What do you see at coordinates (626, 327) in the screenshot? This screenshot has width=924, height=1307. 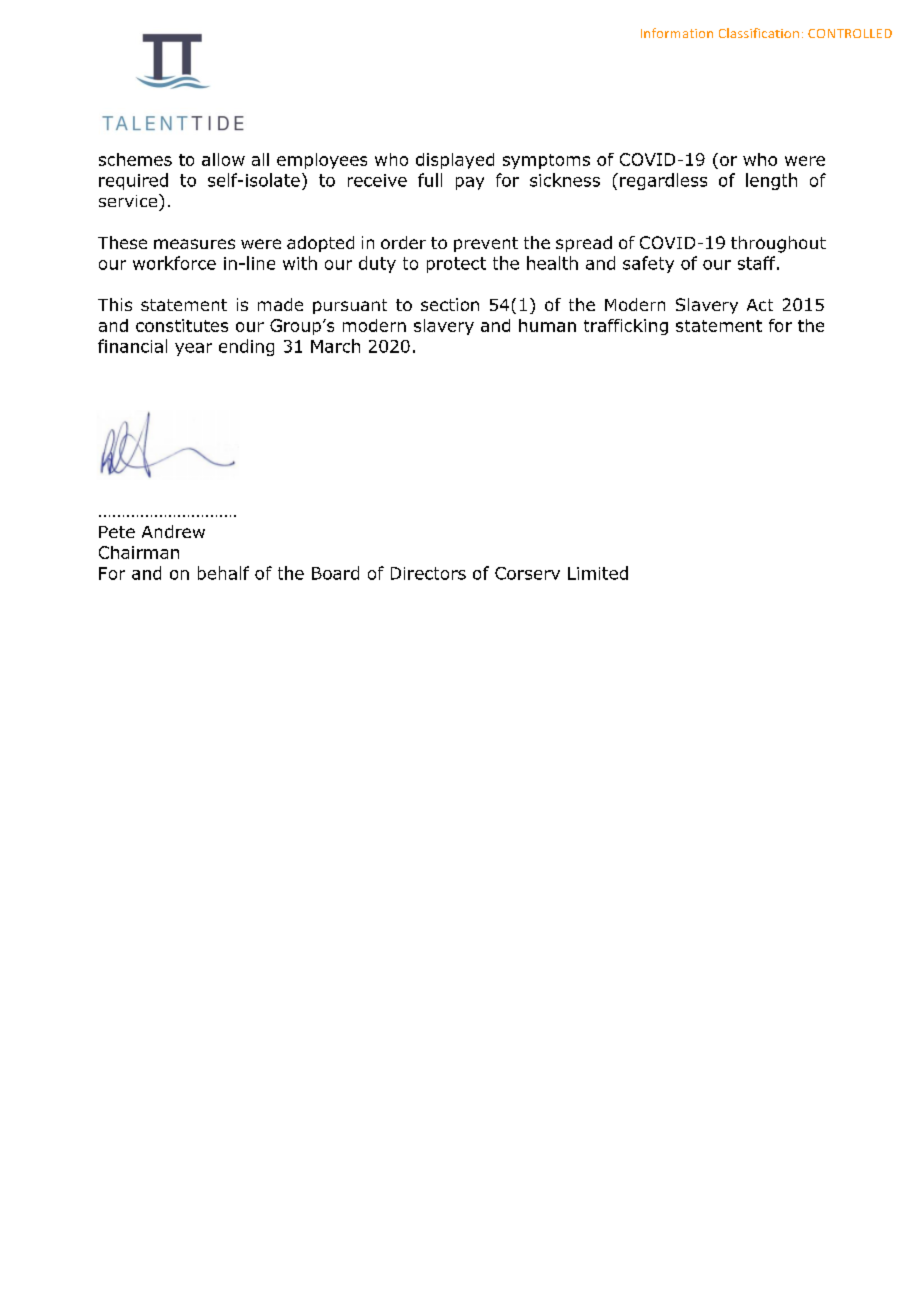 I see `trafficking` at bounding box center [626, 327].
